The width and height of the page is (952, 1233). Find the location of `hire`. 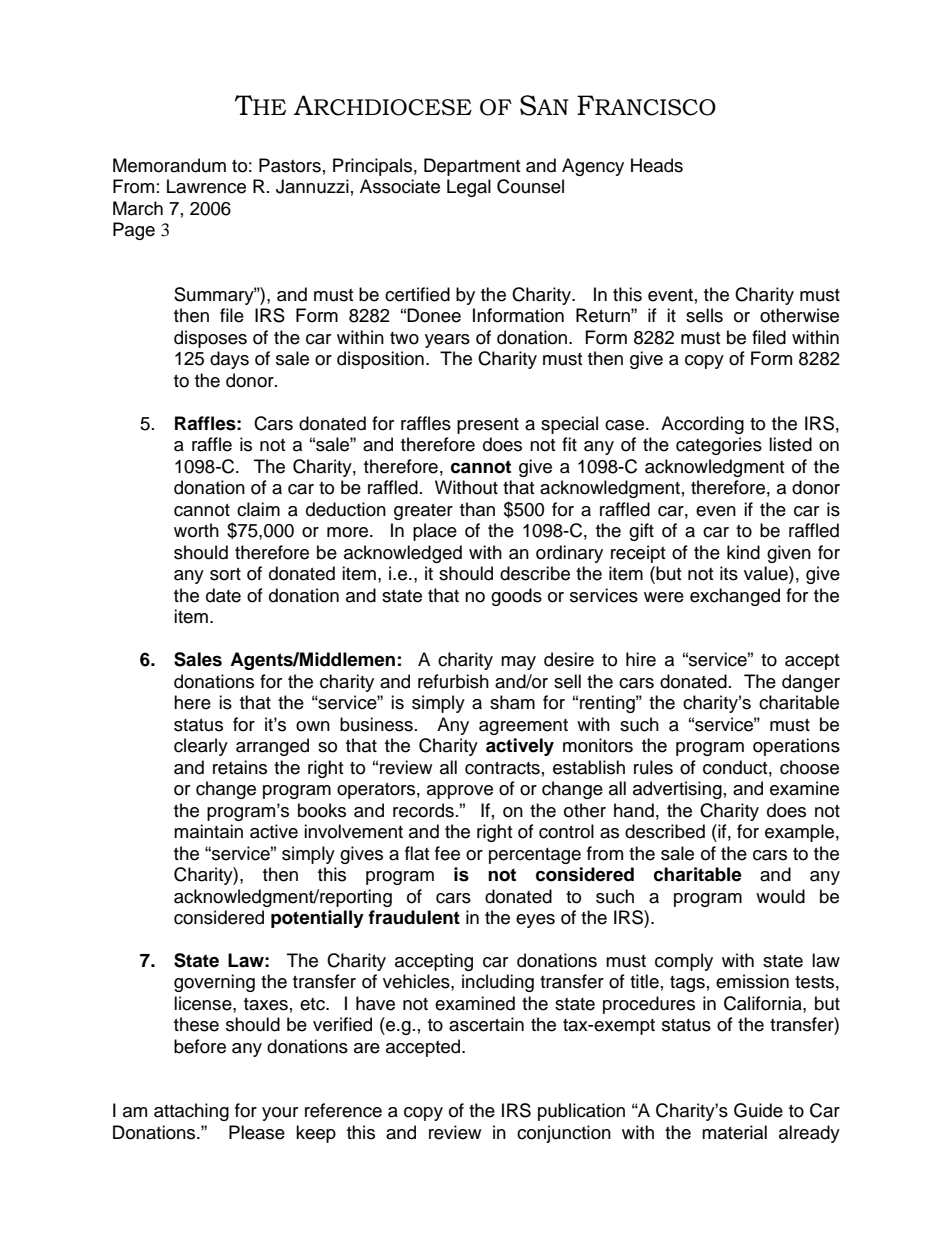

hire is located at coordinates (641, 659).
